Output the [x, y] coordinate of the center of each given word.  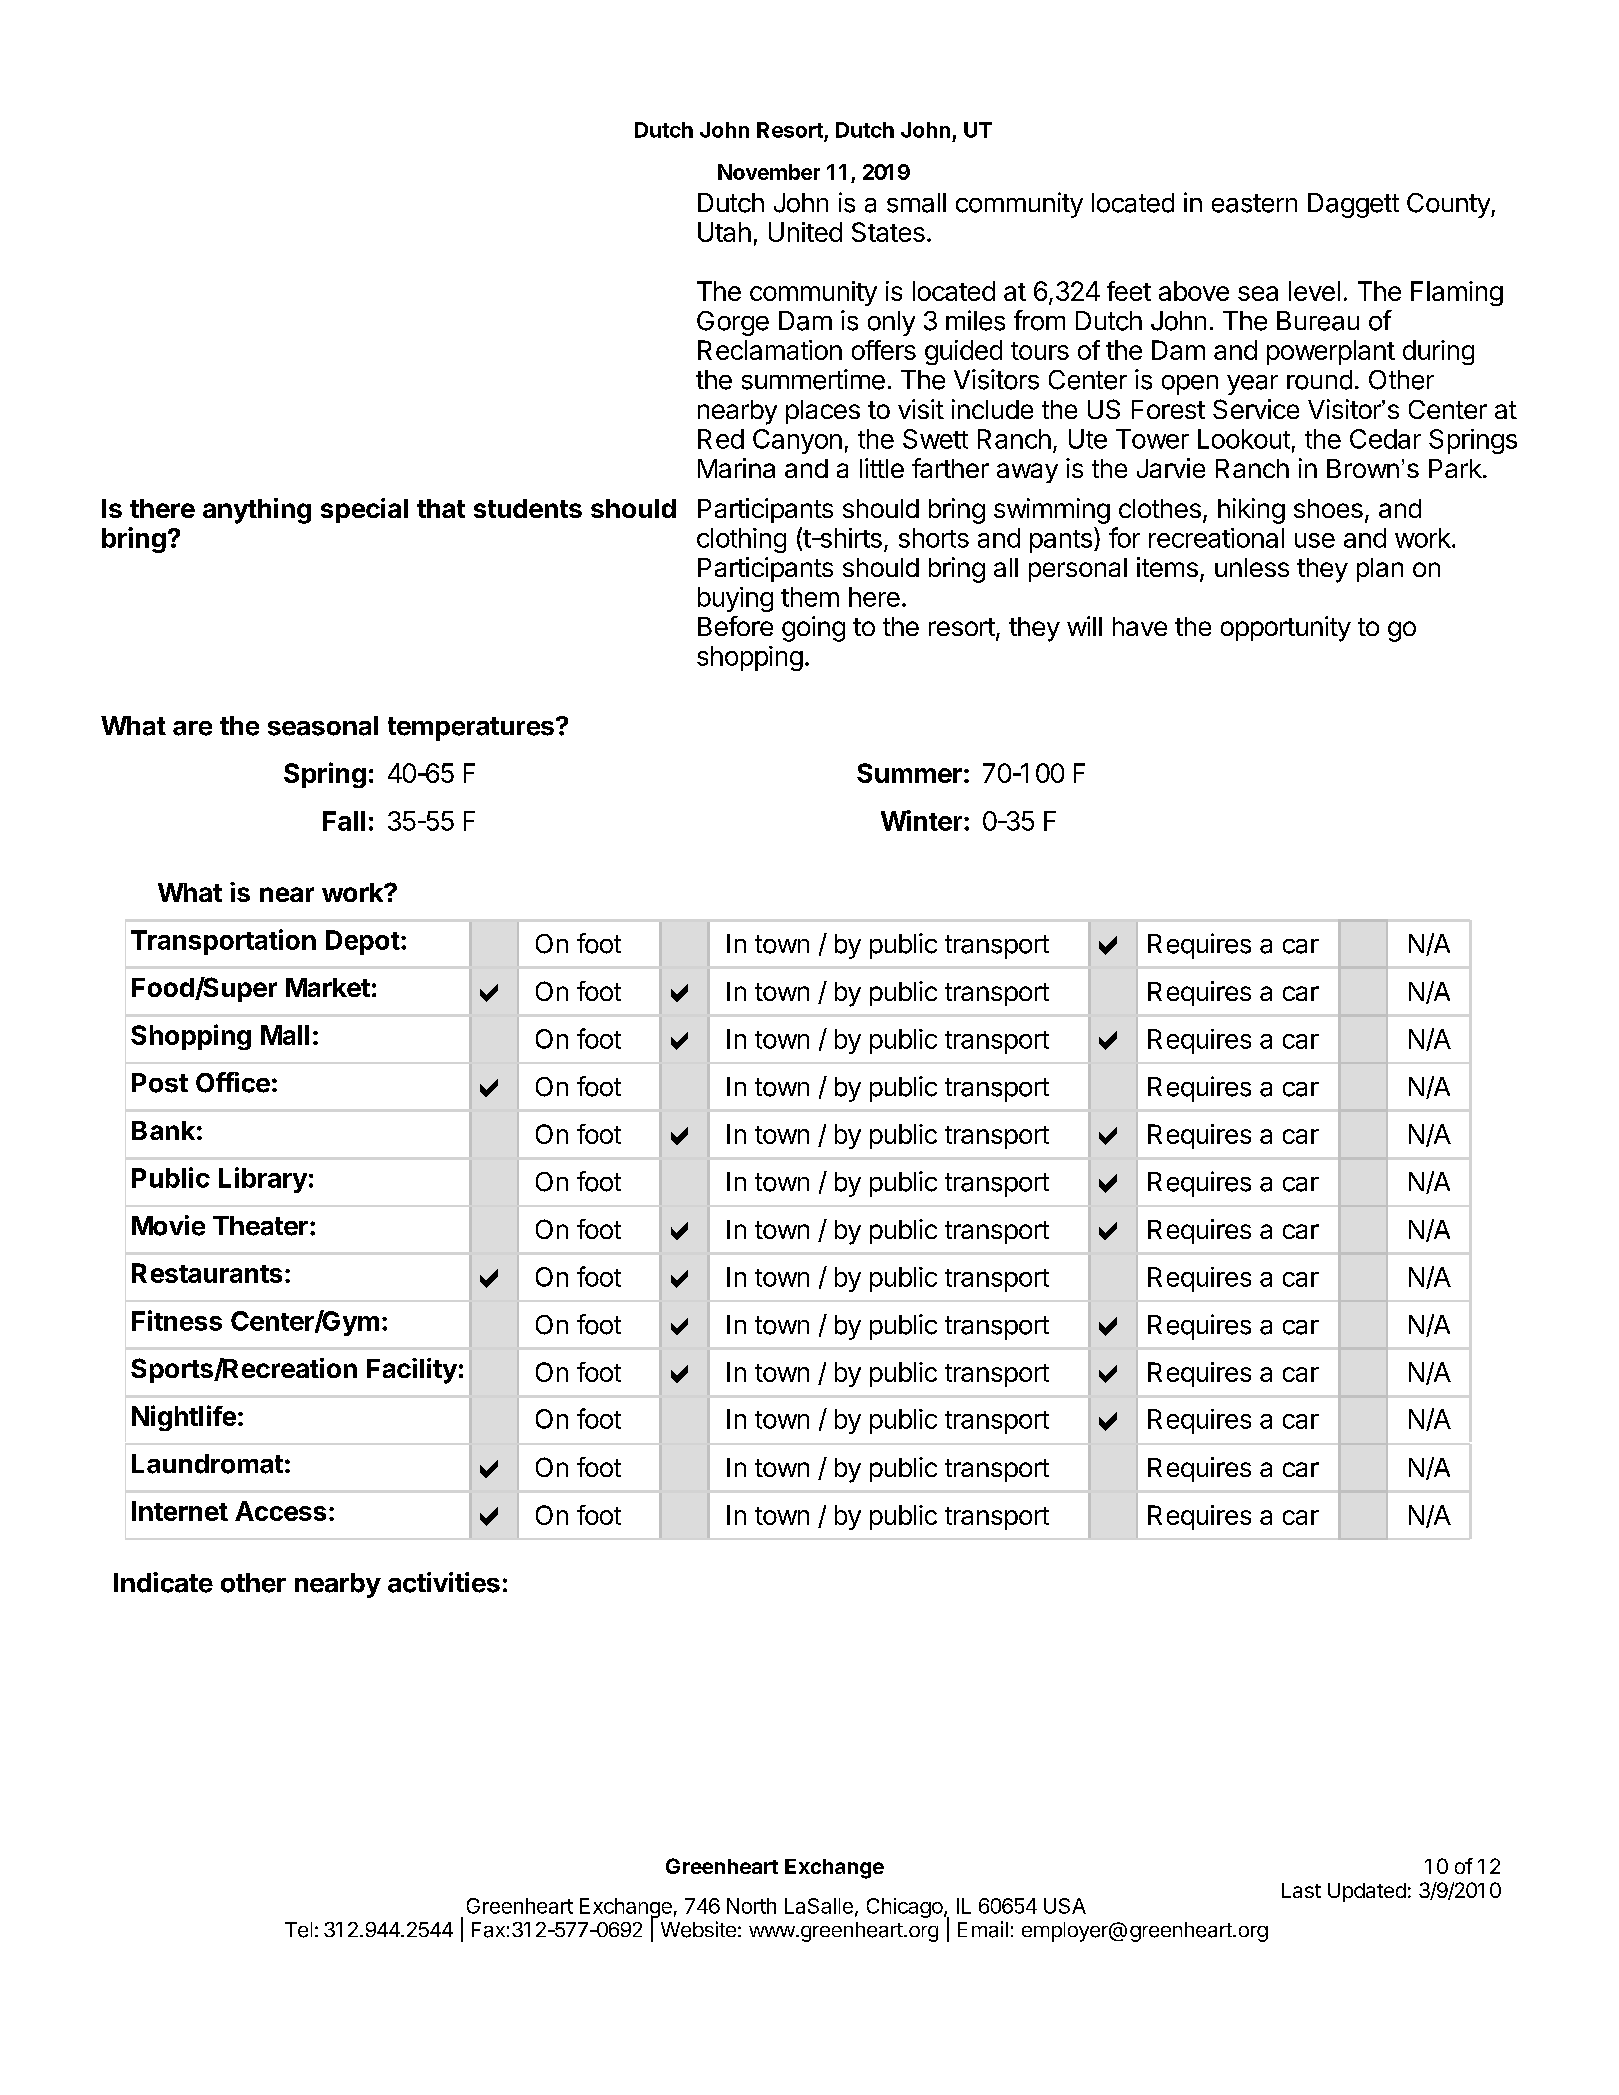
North [751, 1906]
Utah [724, 232]
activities [444, 1582]
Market [328, 987]
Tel [298, 1930]
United [805, 232]
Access [280, 1511]
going [813, 629]
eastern [1254, 203]
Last [1301, 1890]
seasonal [323, 726]
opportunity [1286, 629]
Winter [921, 820]
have [1140, 626]
